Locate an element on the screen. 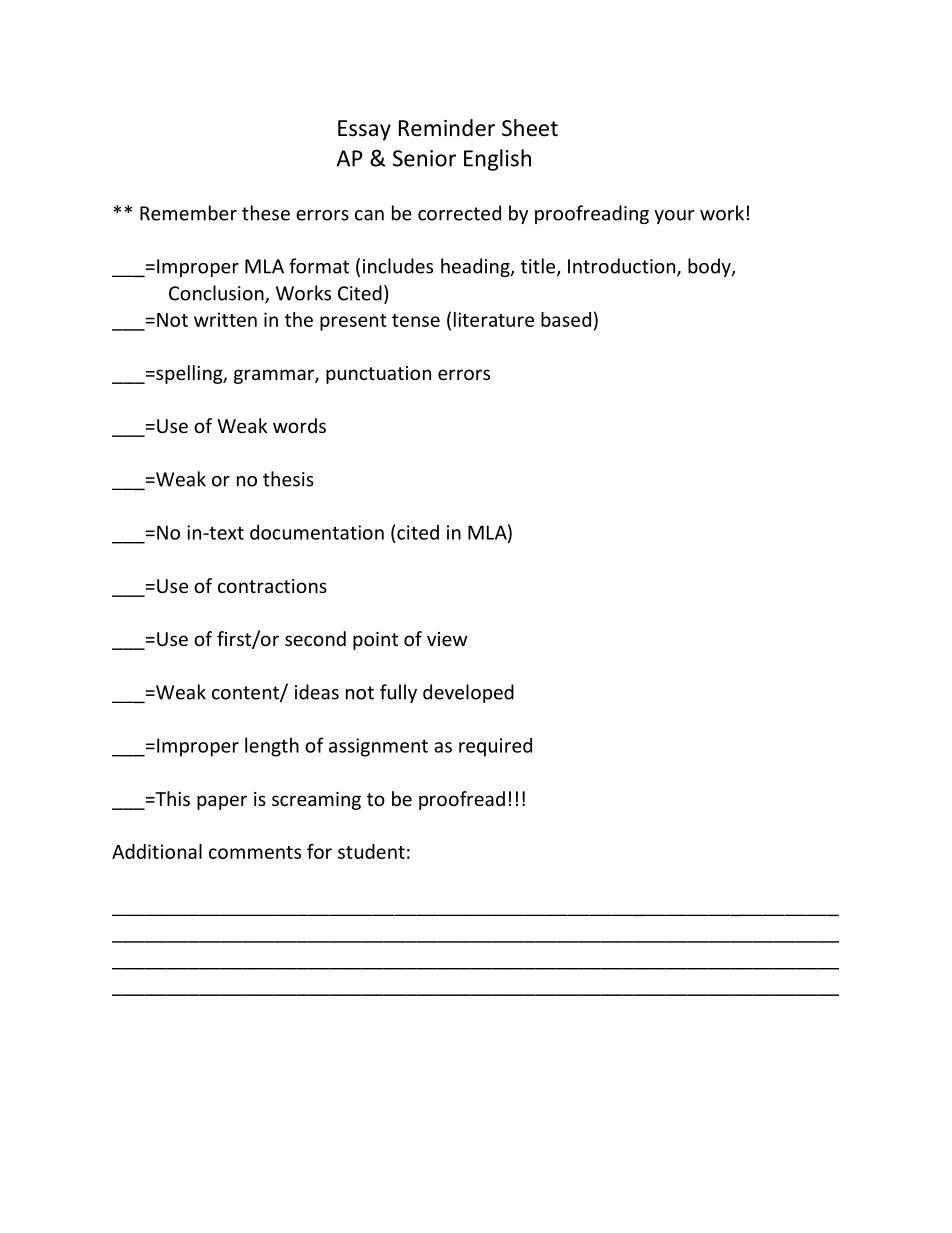  Senior is located at coordinates (424, 158).
